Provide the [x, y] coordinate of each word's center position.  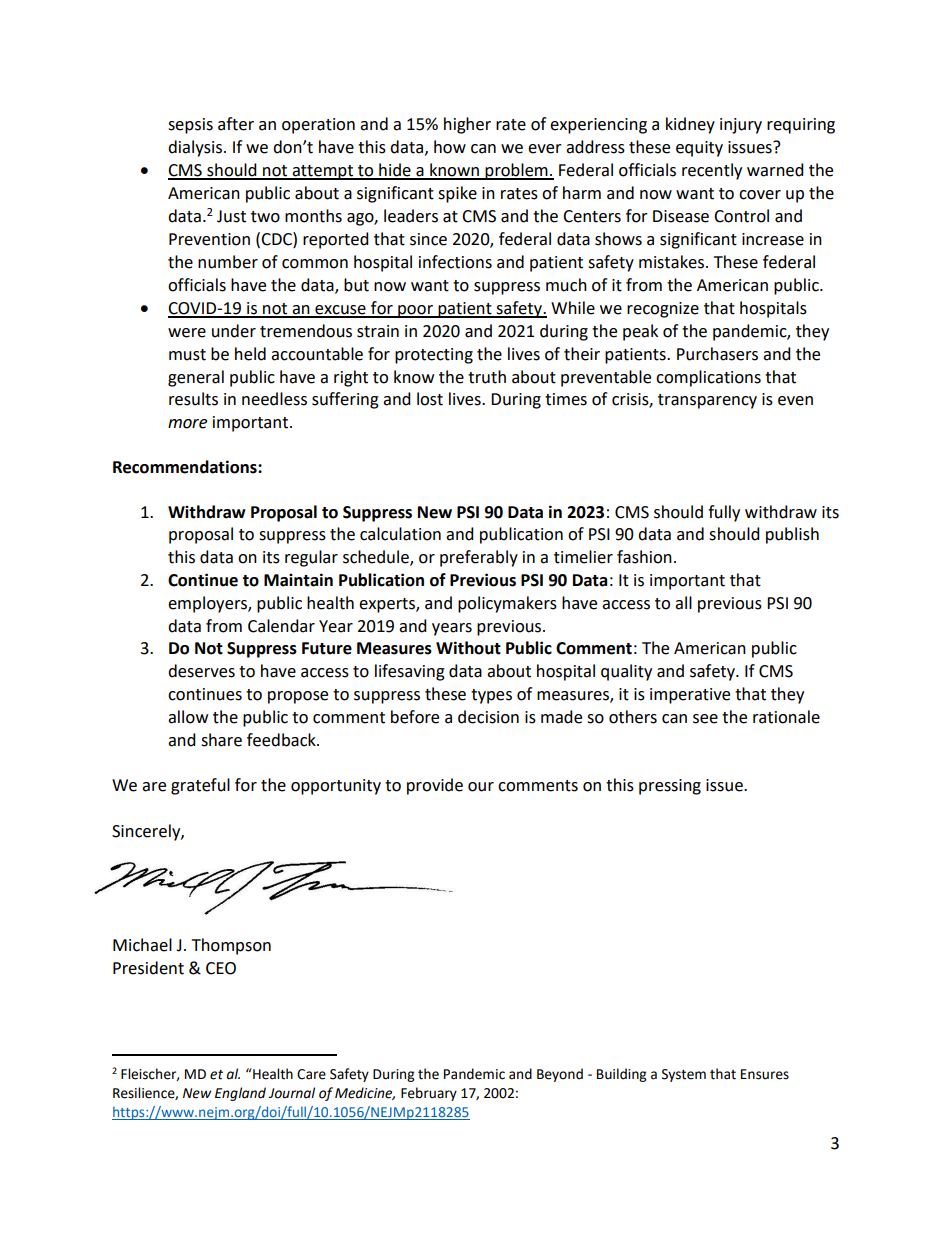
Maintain [298, 580]
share [221, 740]
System [684, 1075]
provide [435, 786]
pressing [670, 787]
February [429, 1094]
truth [487, 377]
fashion [644, 557]
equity [699, 149]
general [196, 378]
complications [708, 378]
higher [467, 125]
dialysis [195, 148]
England [240, 1094]
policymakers [507, 604]
